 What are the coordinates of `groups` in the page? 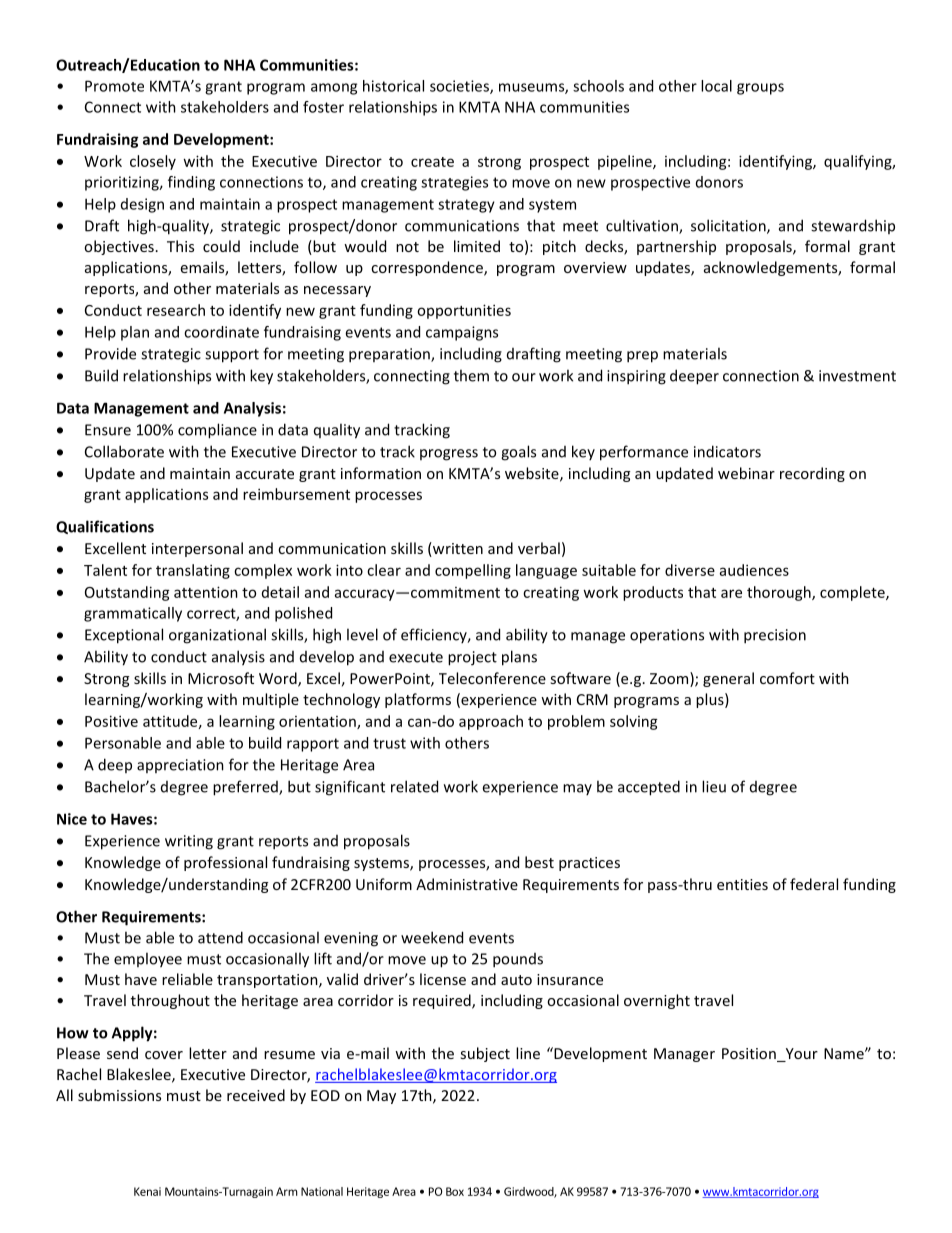 It's located at (760, 89).
